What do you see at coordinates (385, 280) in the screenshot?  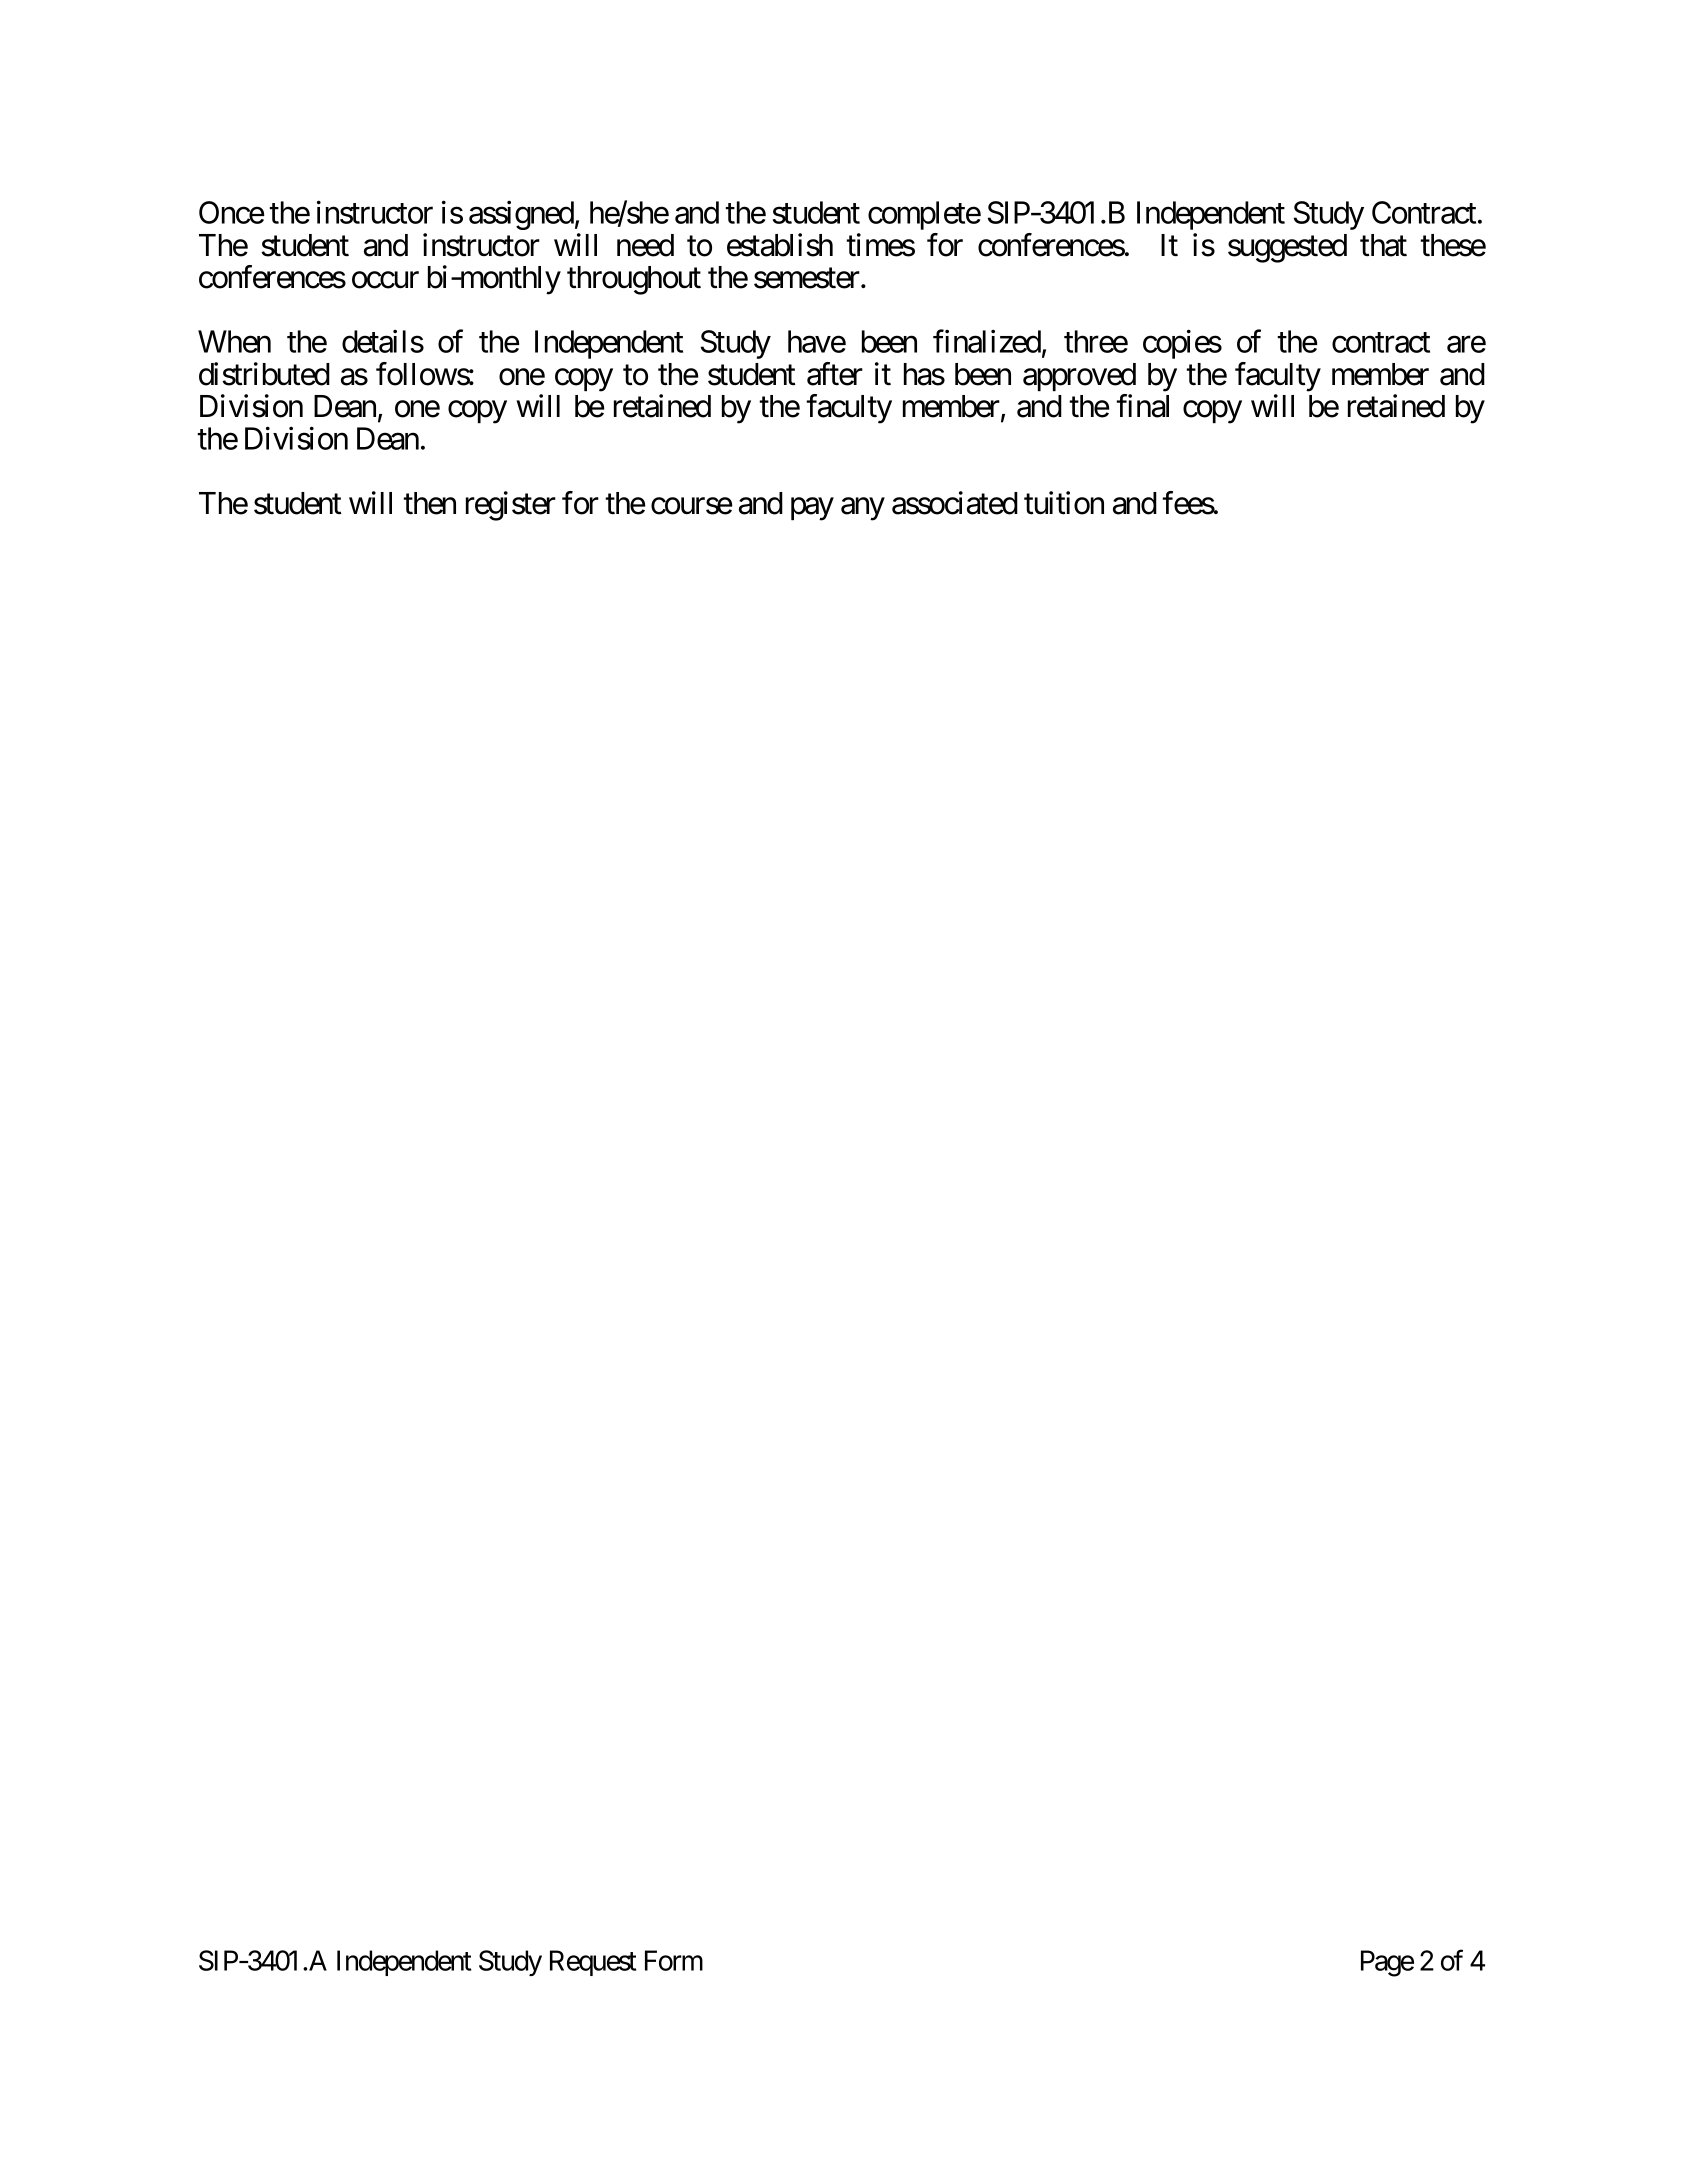 I see `occur` at bounding box center [385, 280].
